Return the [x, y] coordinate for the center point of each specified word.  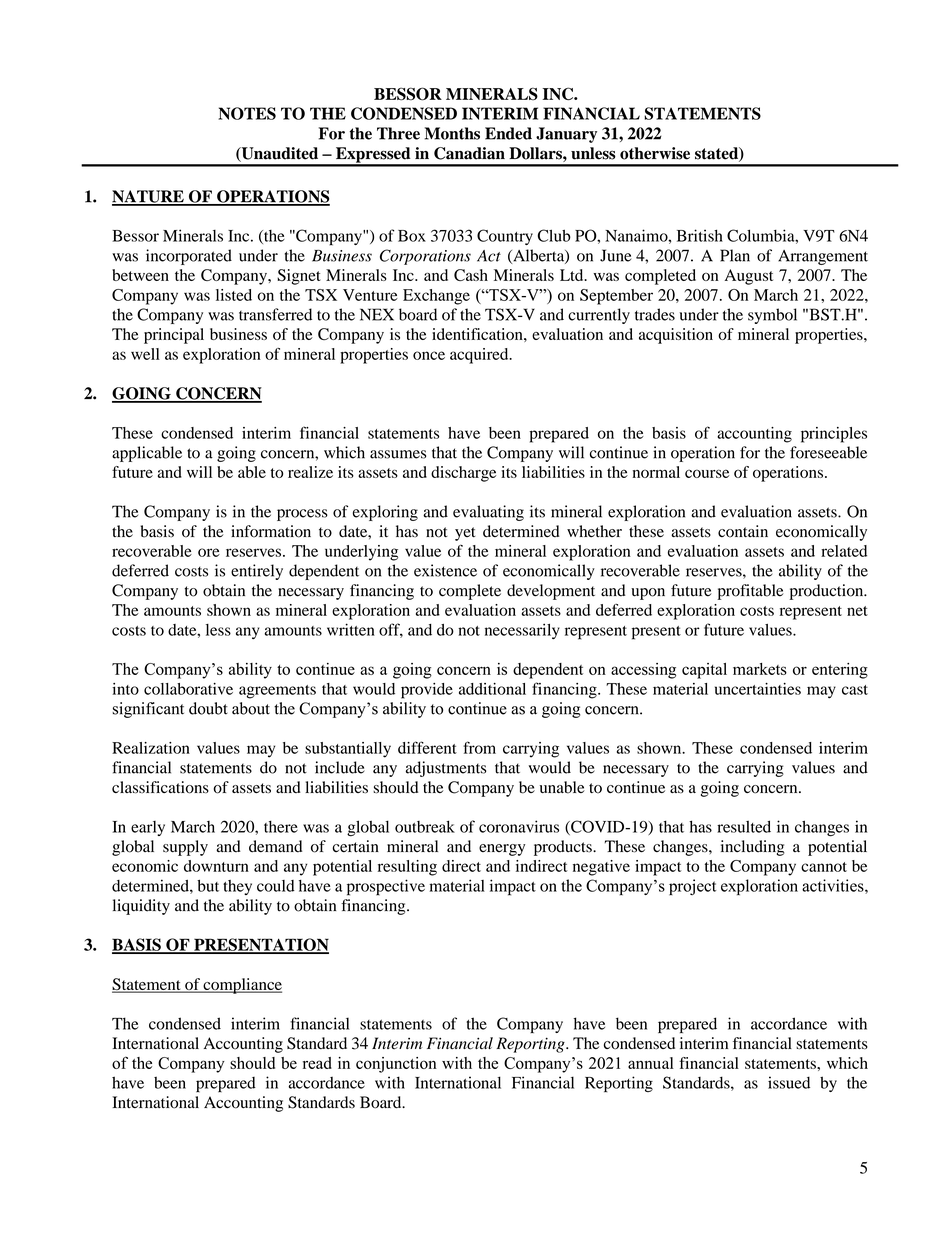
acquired [480, 356]
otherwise [655, 153]
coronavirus [519, 826]
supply [185, 848]
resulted [744, 826]
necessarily [522, 631]
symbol [772, 316]
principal [174, 336]
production [828, 592]
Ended [508, 133]
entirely [257, 572]
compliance [241, 986]
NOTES [247, 113]
